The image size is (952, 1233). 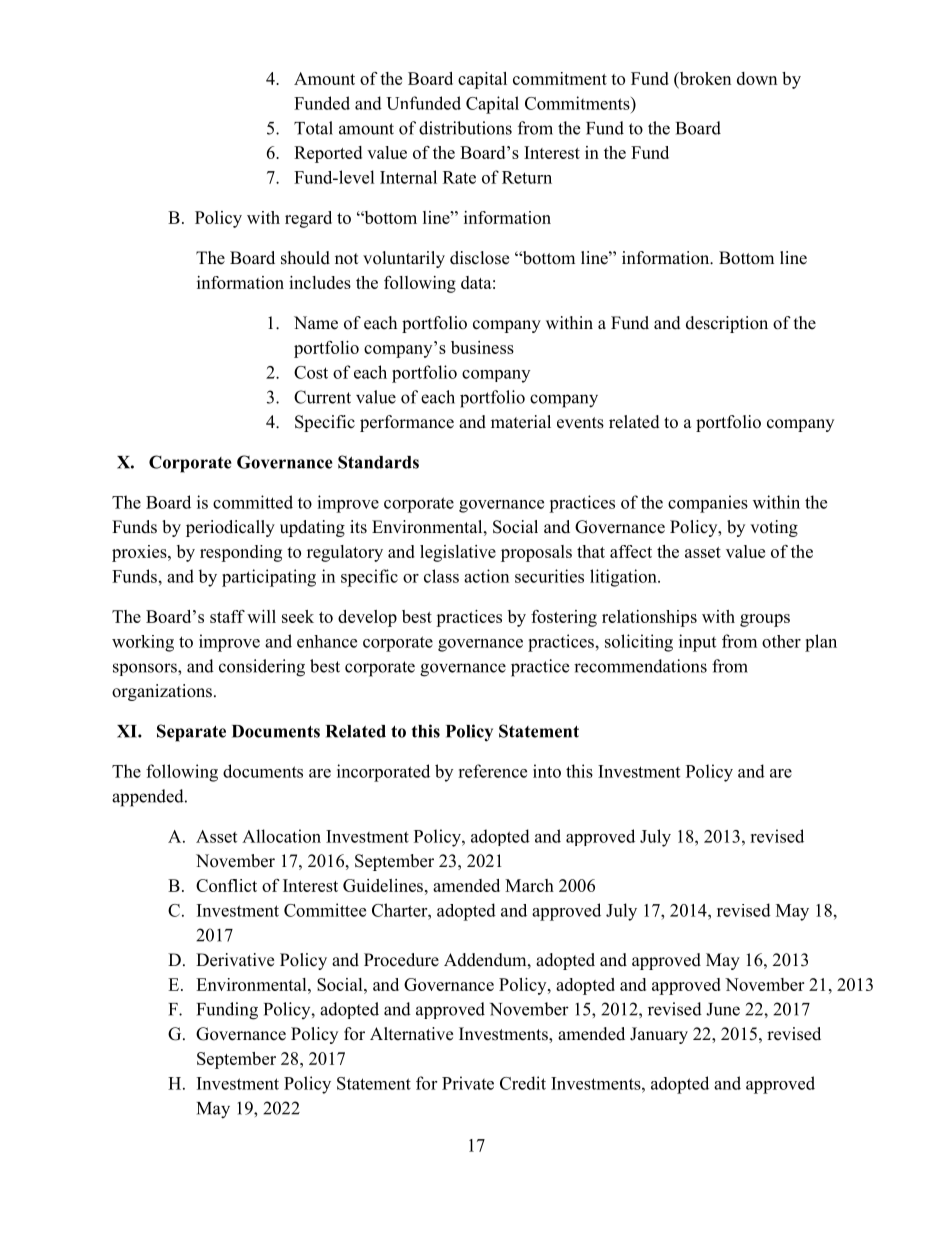 I want to click on should, so click(x=305, y=258).
